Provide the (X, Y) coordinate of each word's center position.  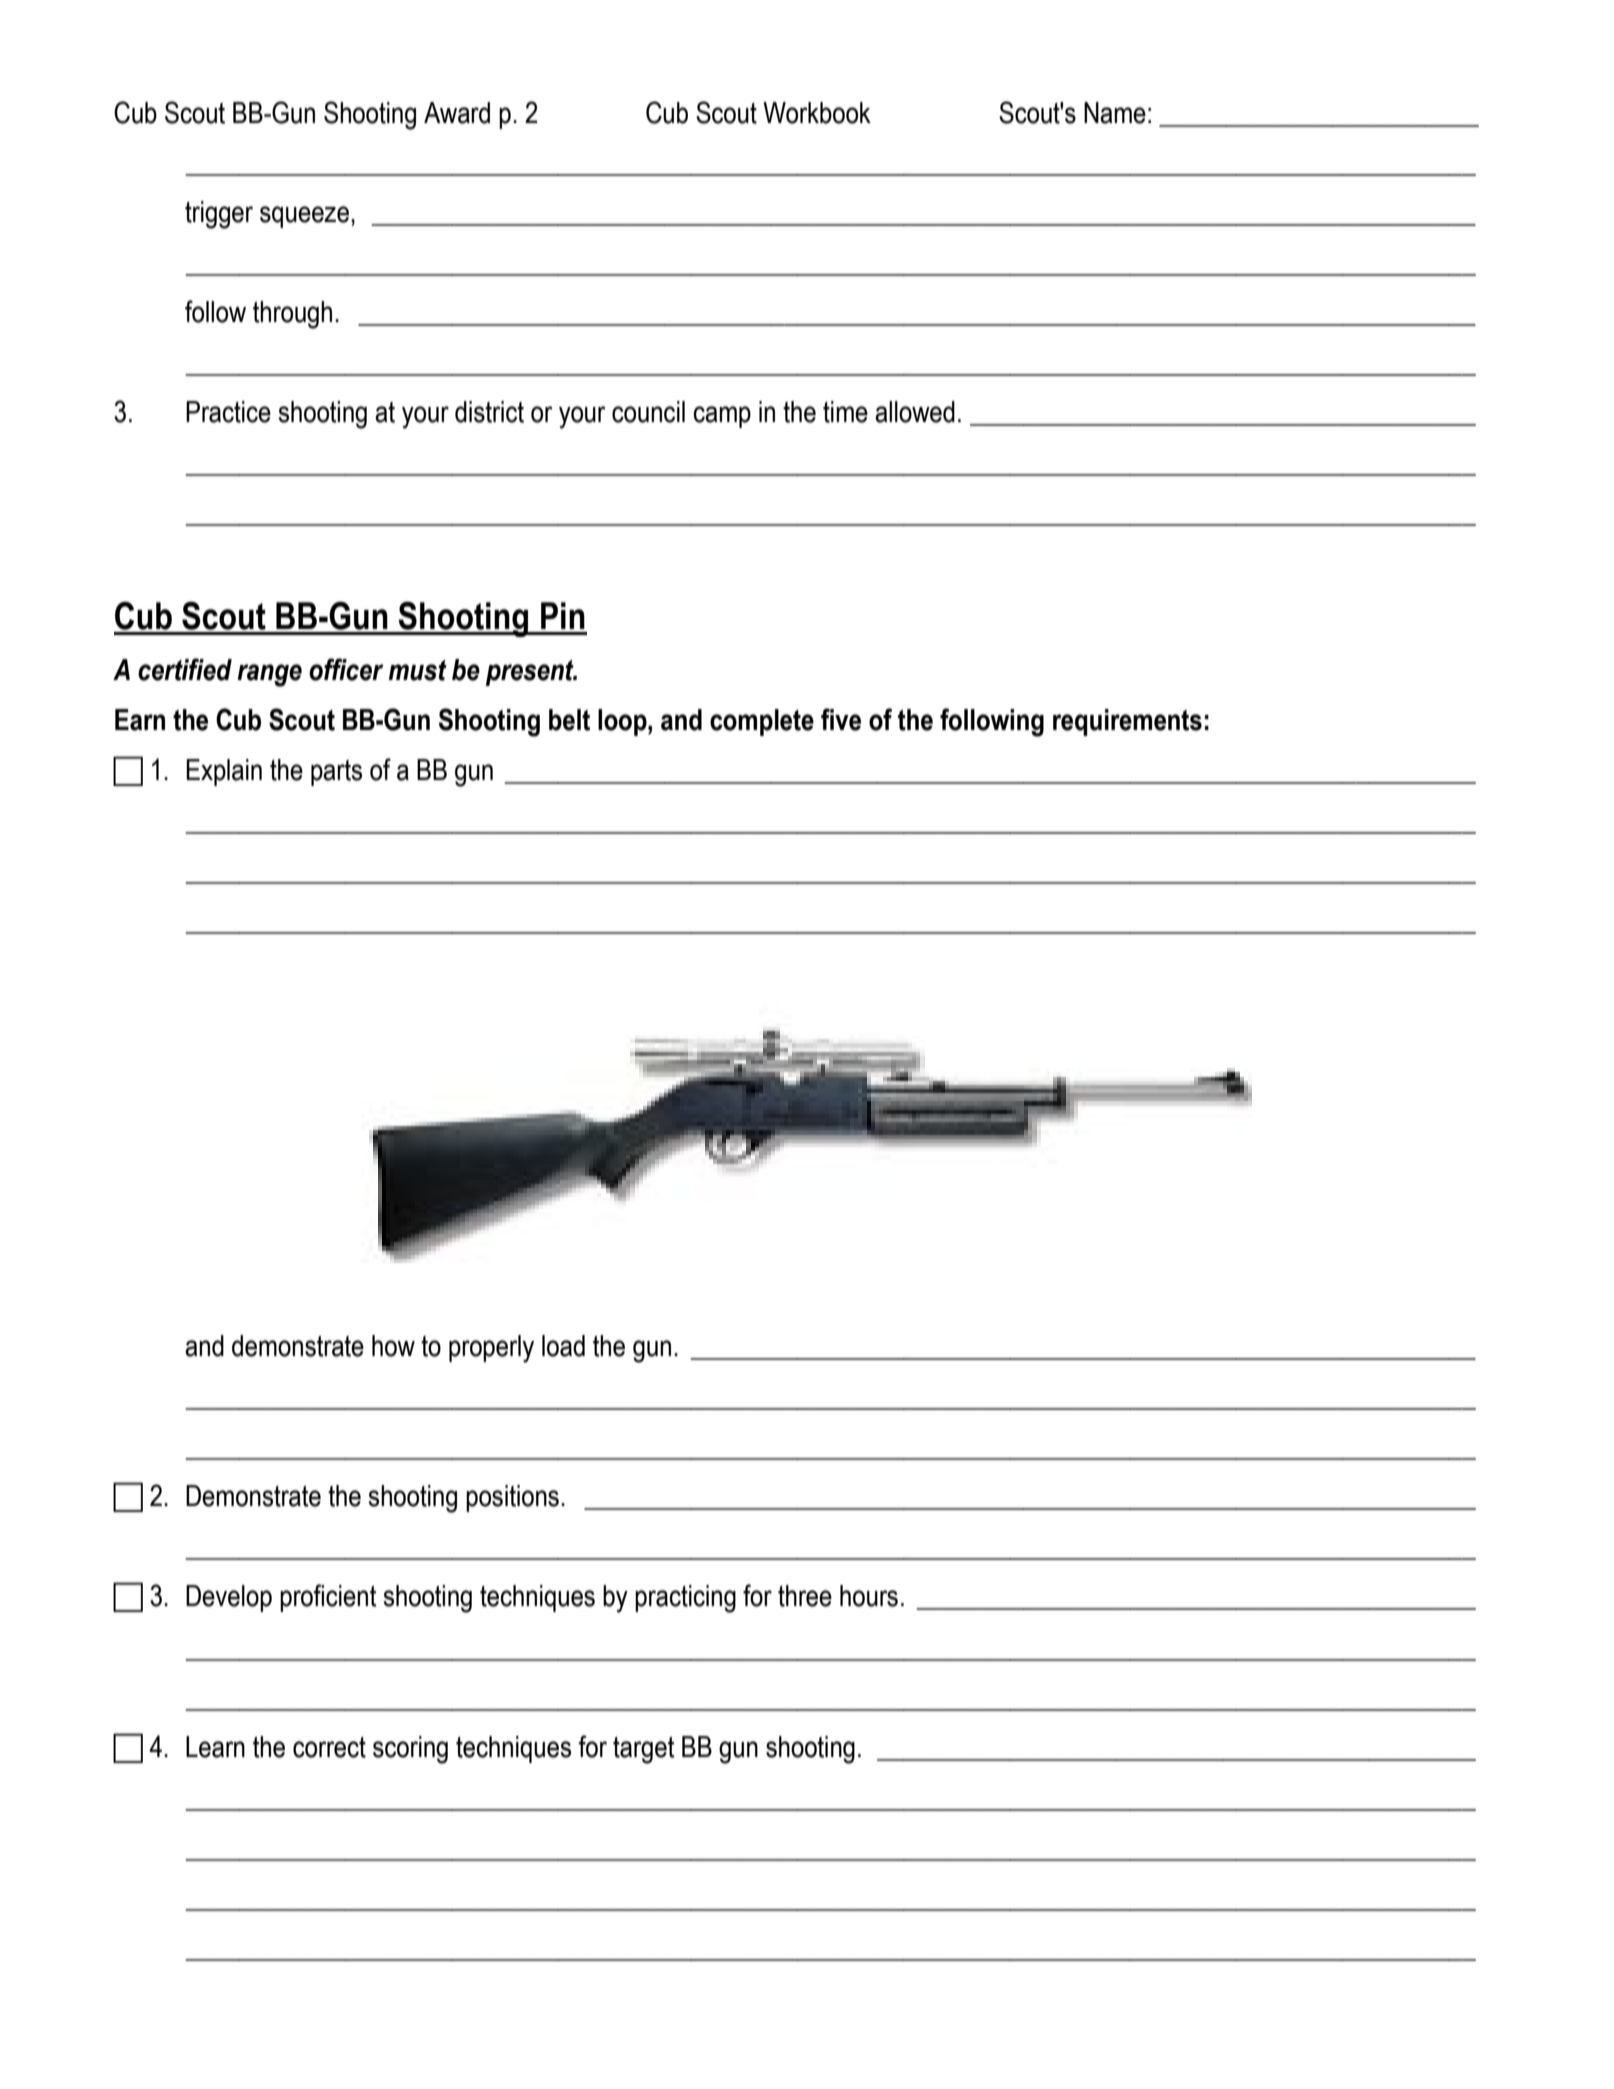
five (841, 719)
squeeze (304, 217)
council (648, 412)
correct (329, 1747)
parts (336, 773)
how (393, 1346)
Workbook (817, 113)
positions (512, 1498)
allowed (915, 412)
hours (869, 1596)
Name (1115, 113)
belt (569, 720)
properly (491, 1349)
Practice (228, 412)
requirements (1127, 722)
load (563, 1346)
